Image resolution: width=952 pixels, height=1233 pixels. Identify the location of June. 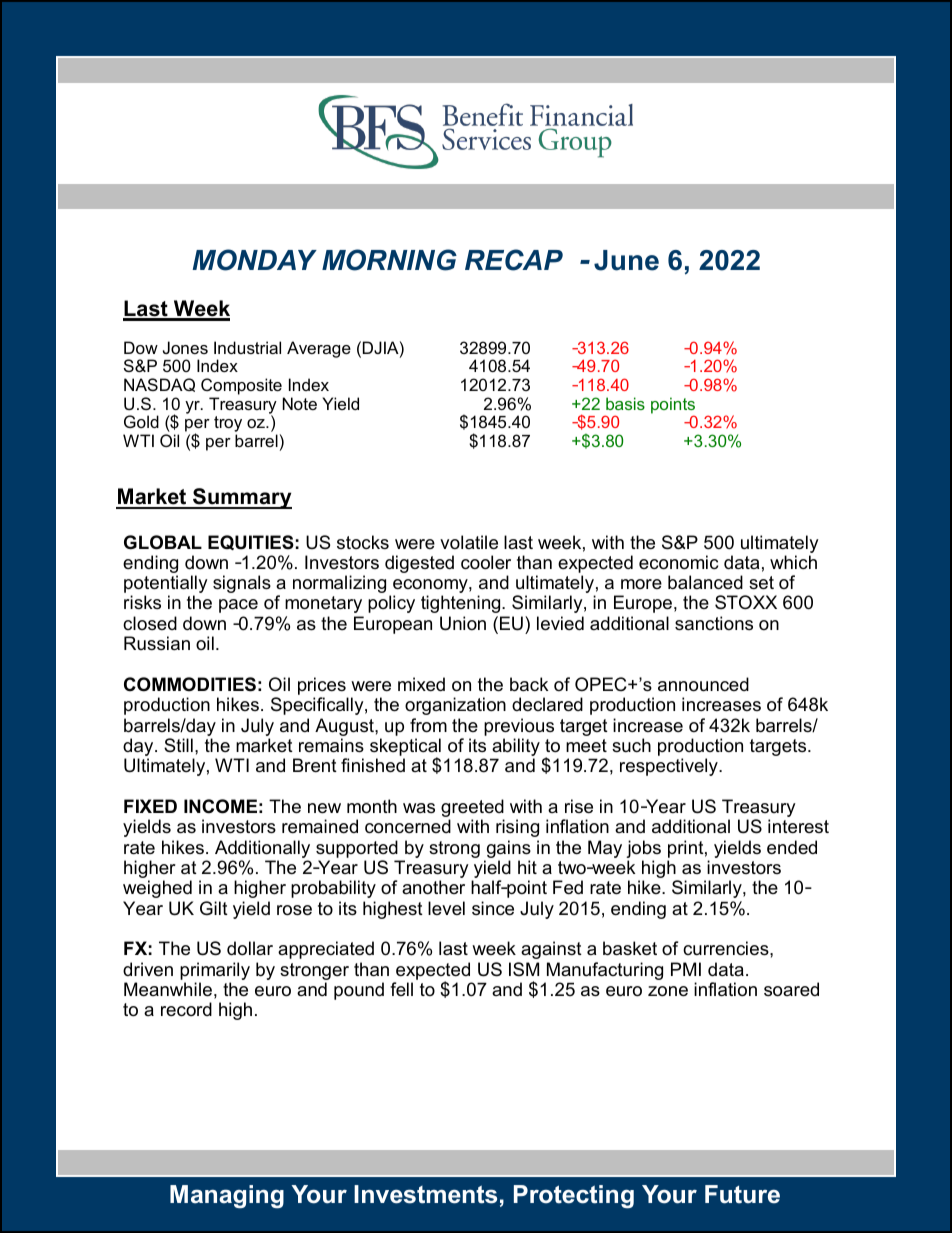
(626, 260).
